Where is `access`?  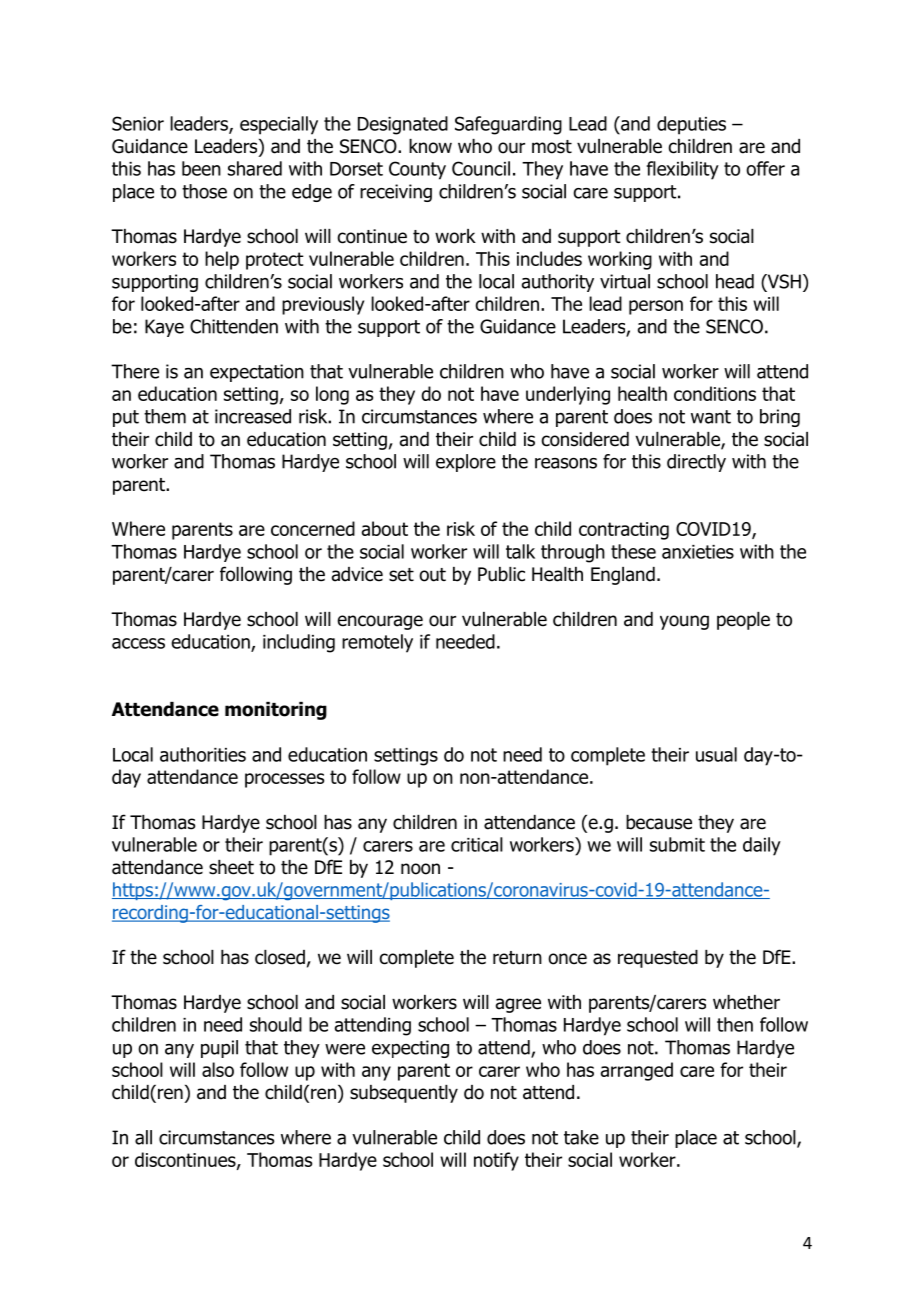
access is located at coordinates (138, 643).
